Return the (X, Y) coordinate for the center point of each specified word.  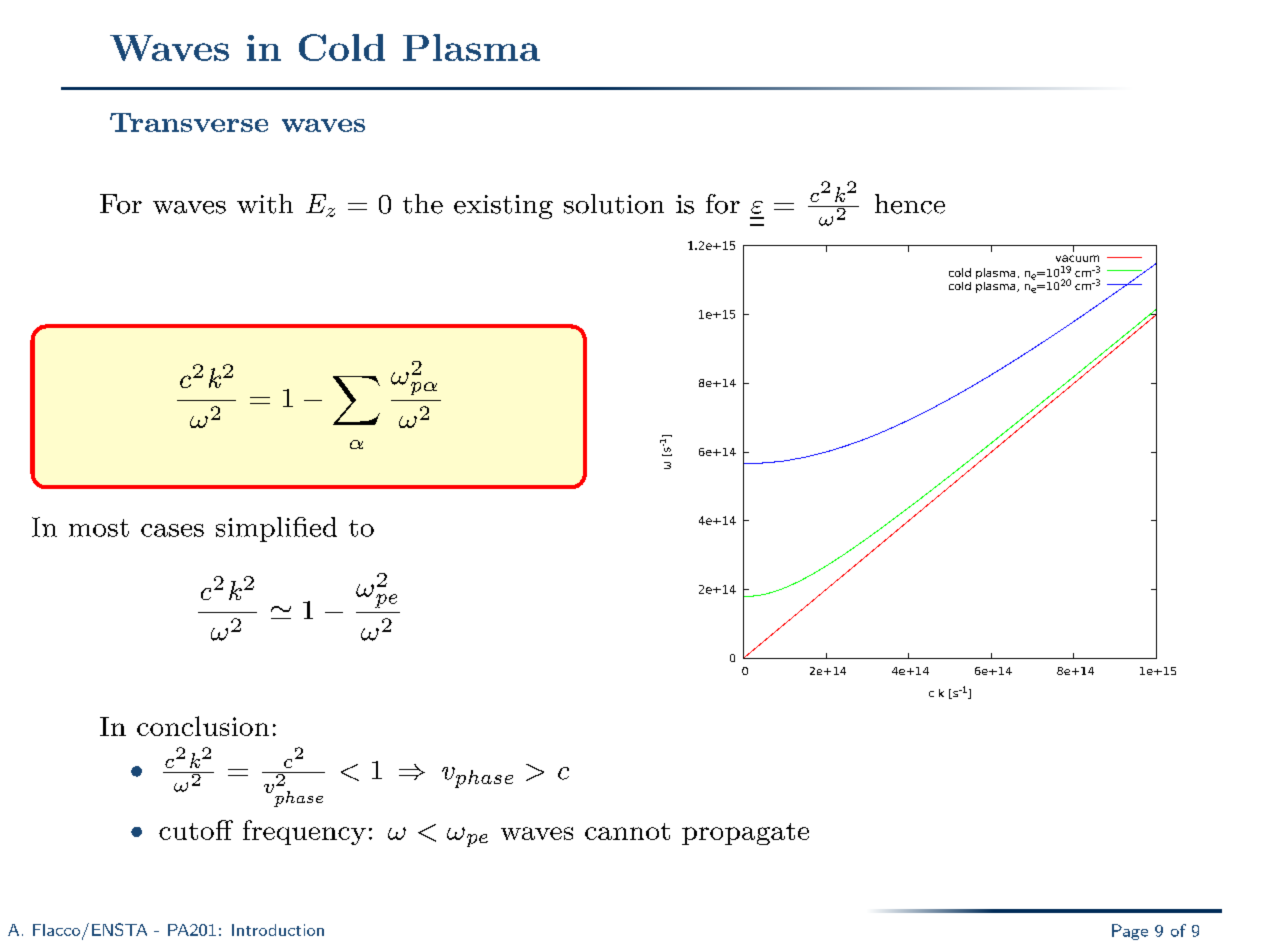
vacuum (1077, 258)
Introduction (278, 930)
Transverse (189, 122)
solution (614, 204)
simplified (276, 529)
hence (910, 204)
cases (172, 530)
